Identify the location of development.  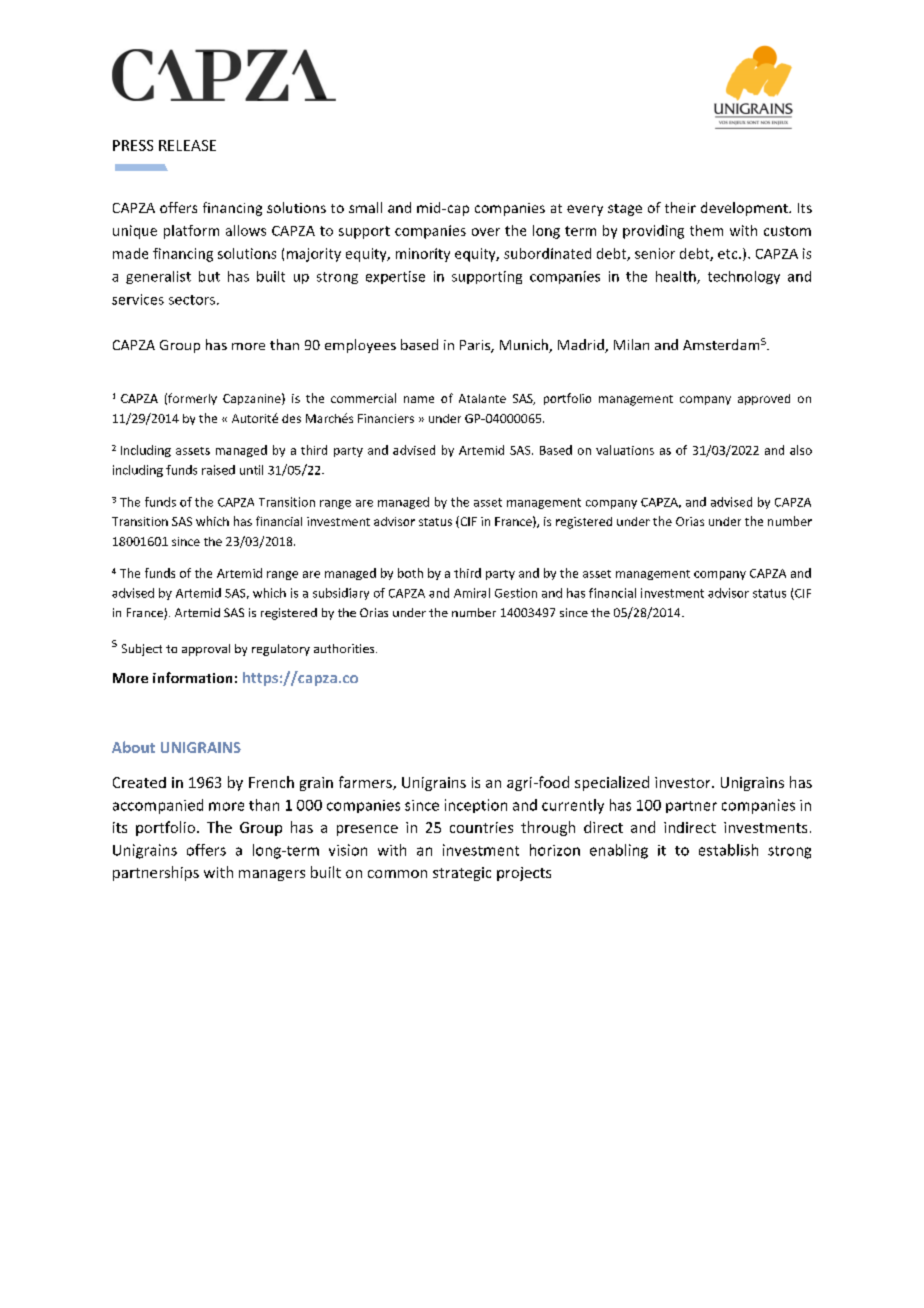
(745, 209).
